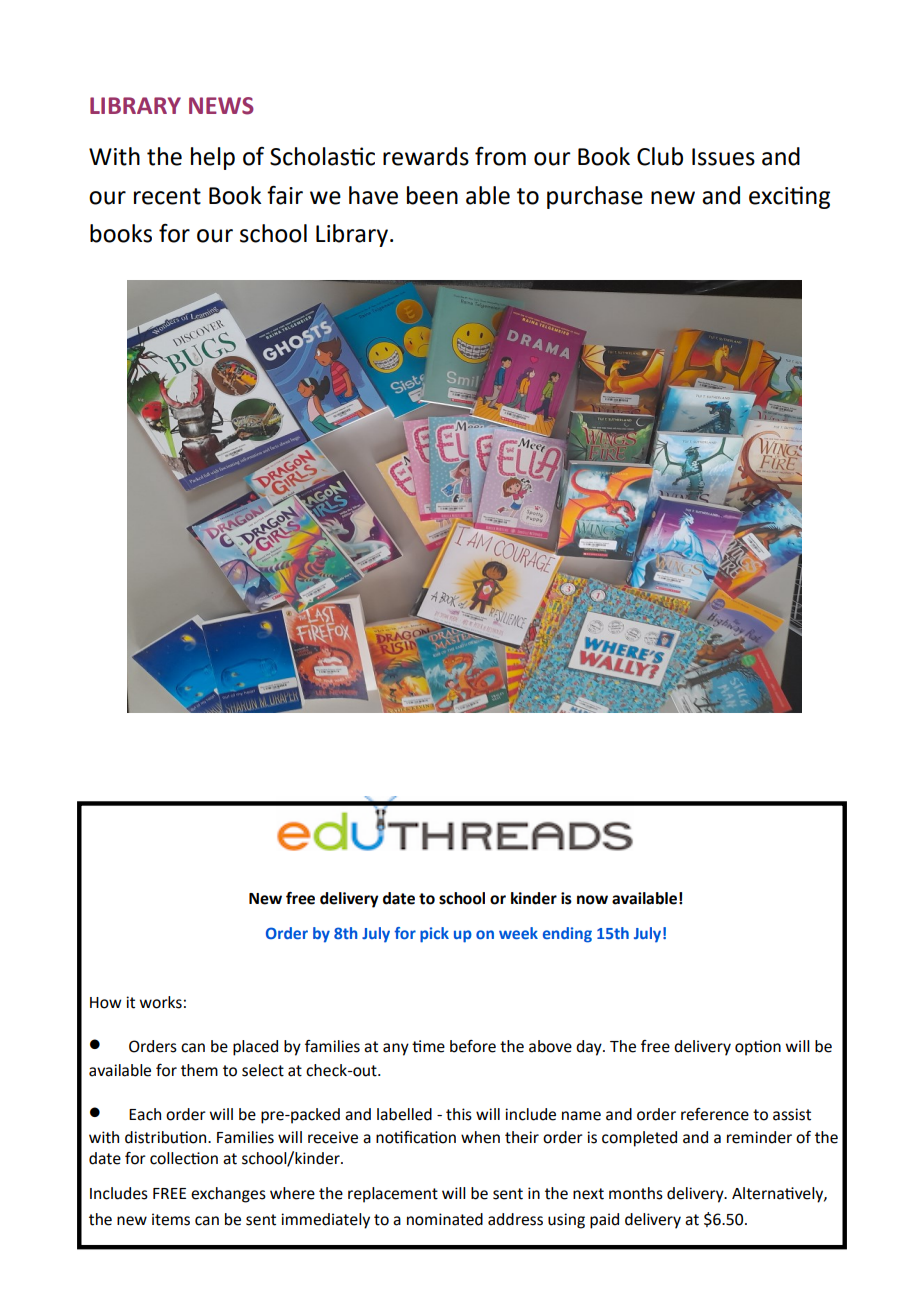  Describe the element at coordinates (592, 900) in the image. I see `now` at that location.
